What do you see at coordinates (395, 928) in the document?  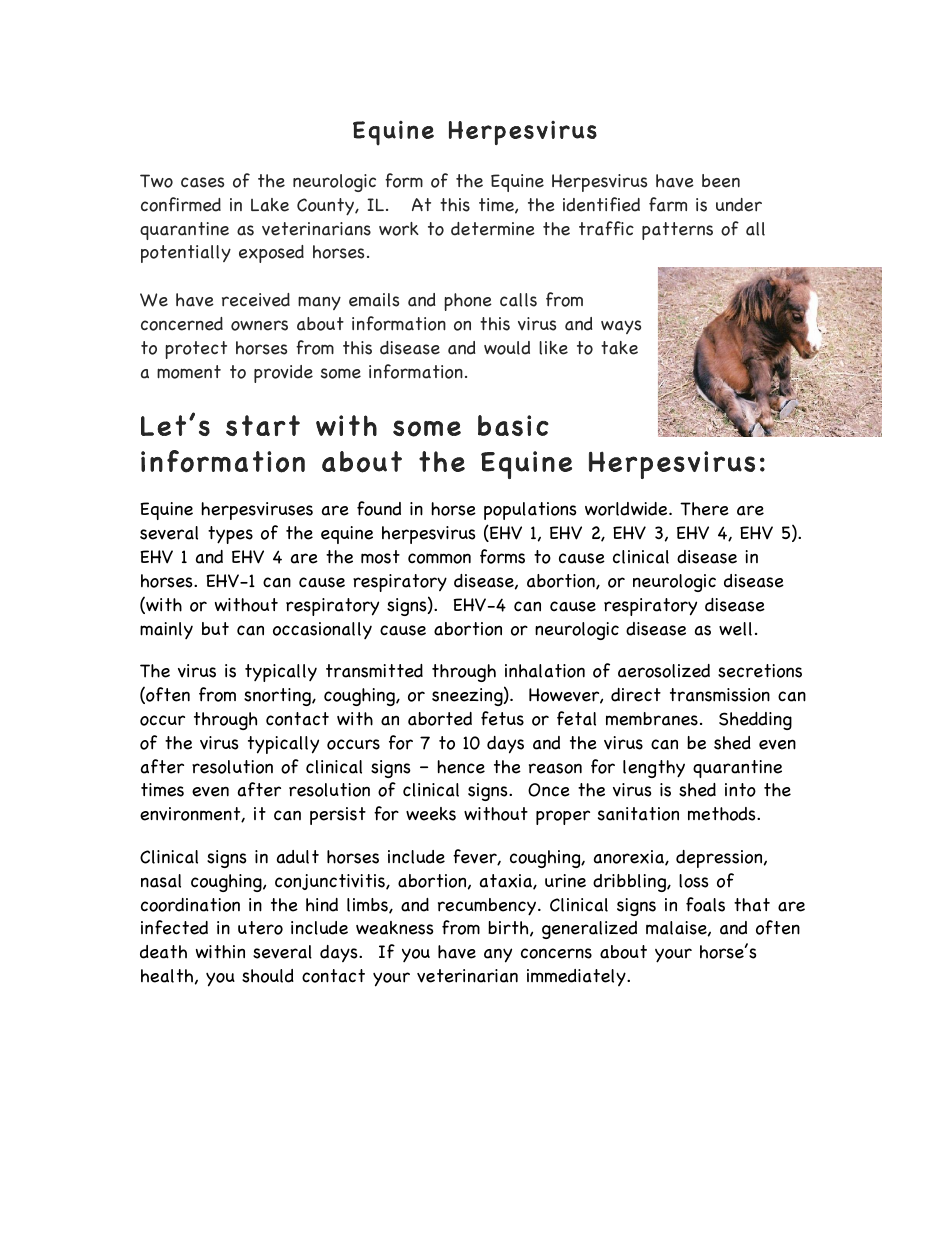 I see `weakness` at bounding box center [395, 928].
